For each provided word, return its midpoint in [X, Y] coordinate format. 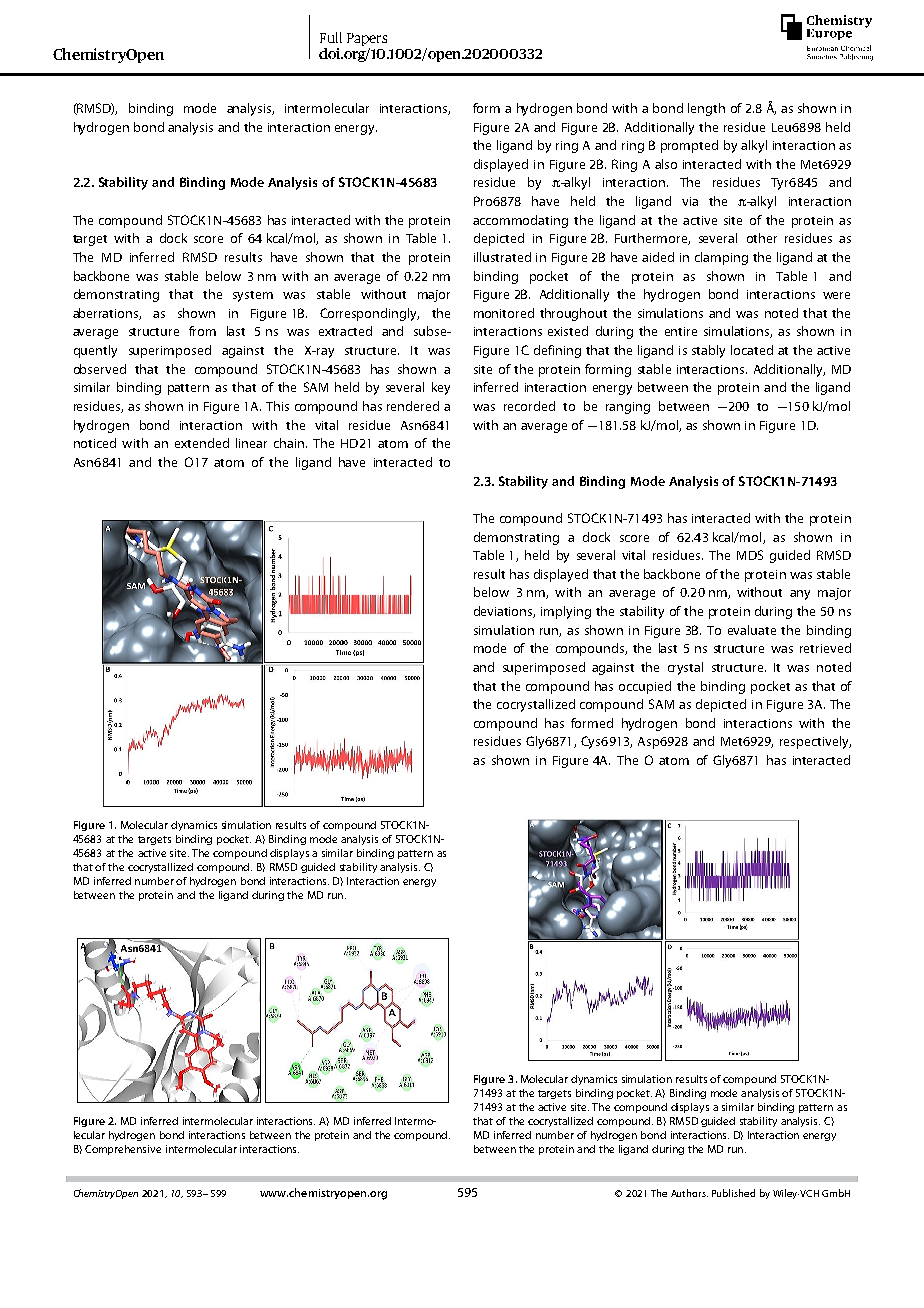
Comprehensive [123, 1150]
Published [733, 1193]
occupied [645, 687]
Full [331, 37]
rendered [413, 406]
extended [202, 443]
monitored [504, 313]
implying [566, 612]
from [202, 331]
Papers [367, 39]
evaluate [752, 630]
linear [251, 443]
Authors [689, 1193]
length [706, 109]
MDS [750, 555]
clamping [721, 258]
